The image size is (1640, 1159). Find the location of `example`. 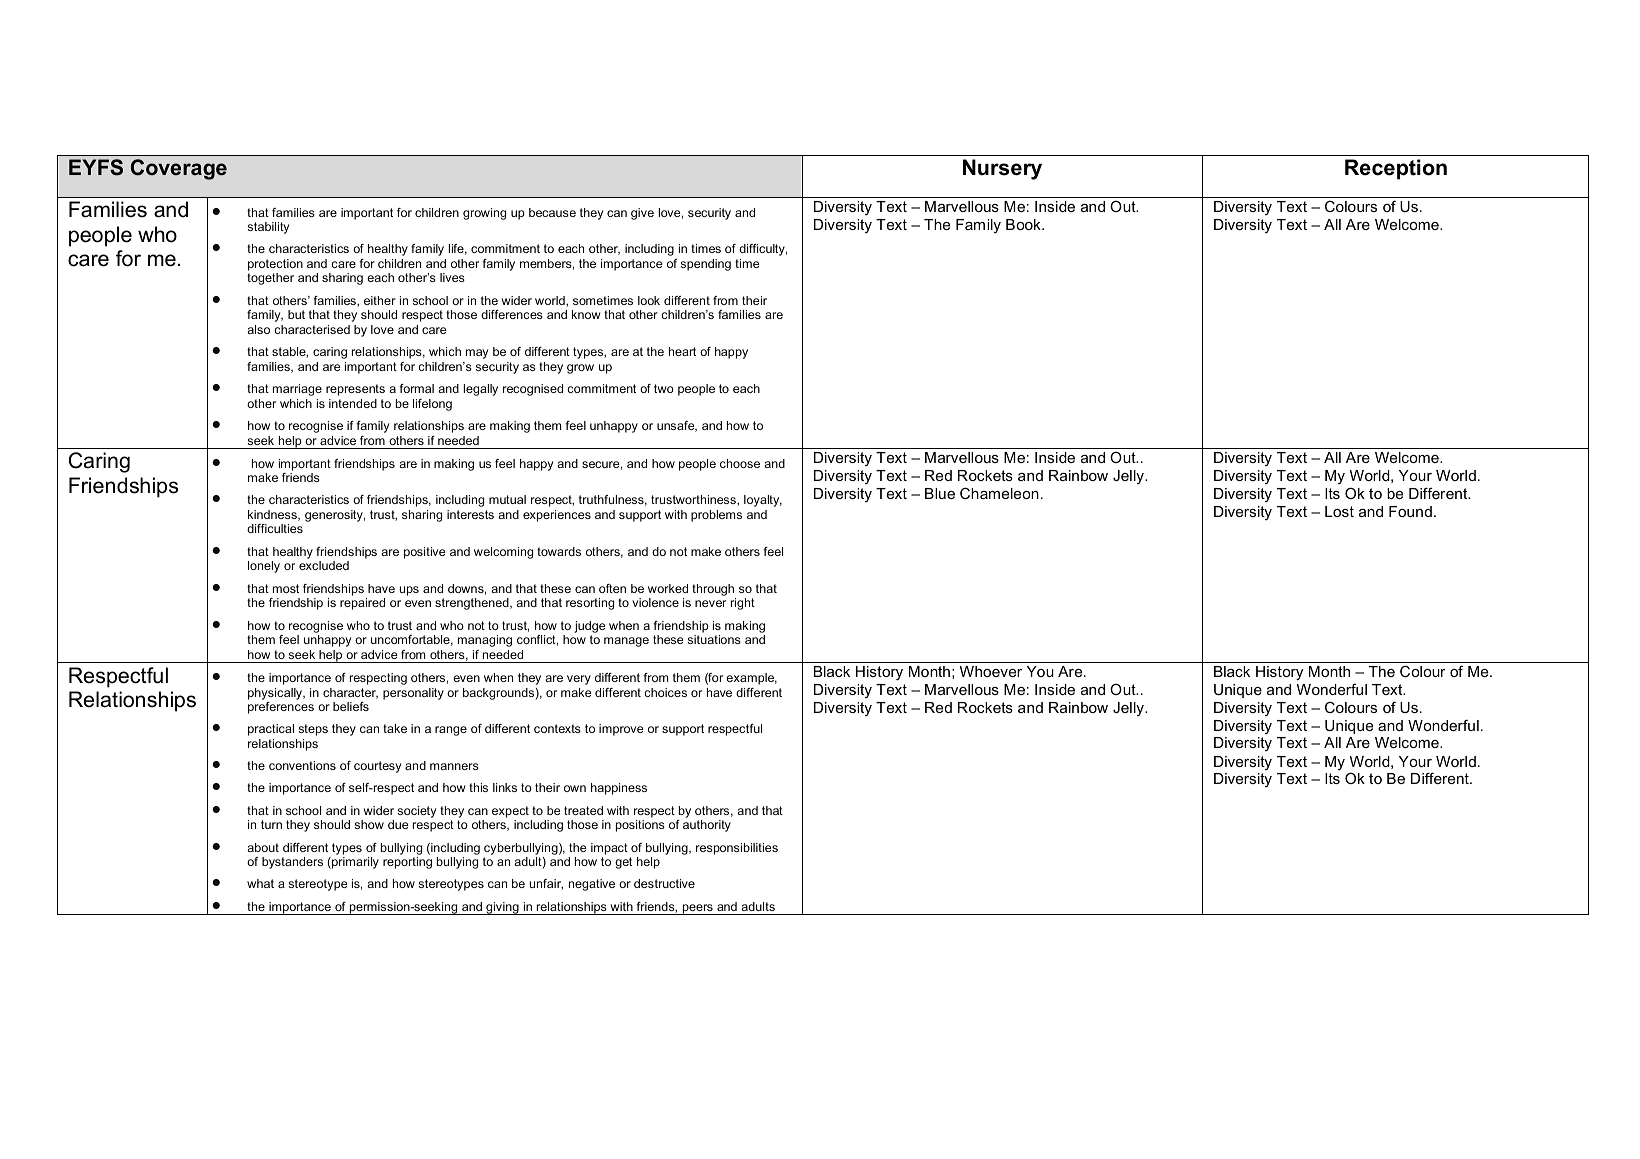

example is located at coordinates (751, 679).
